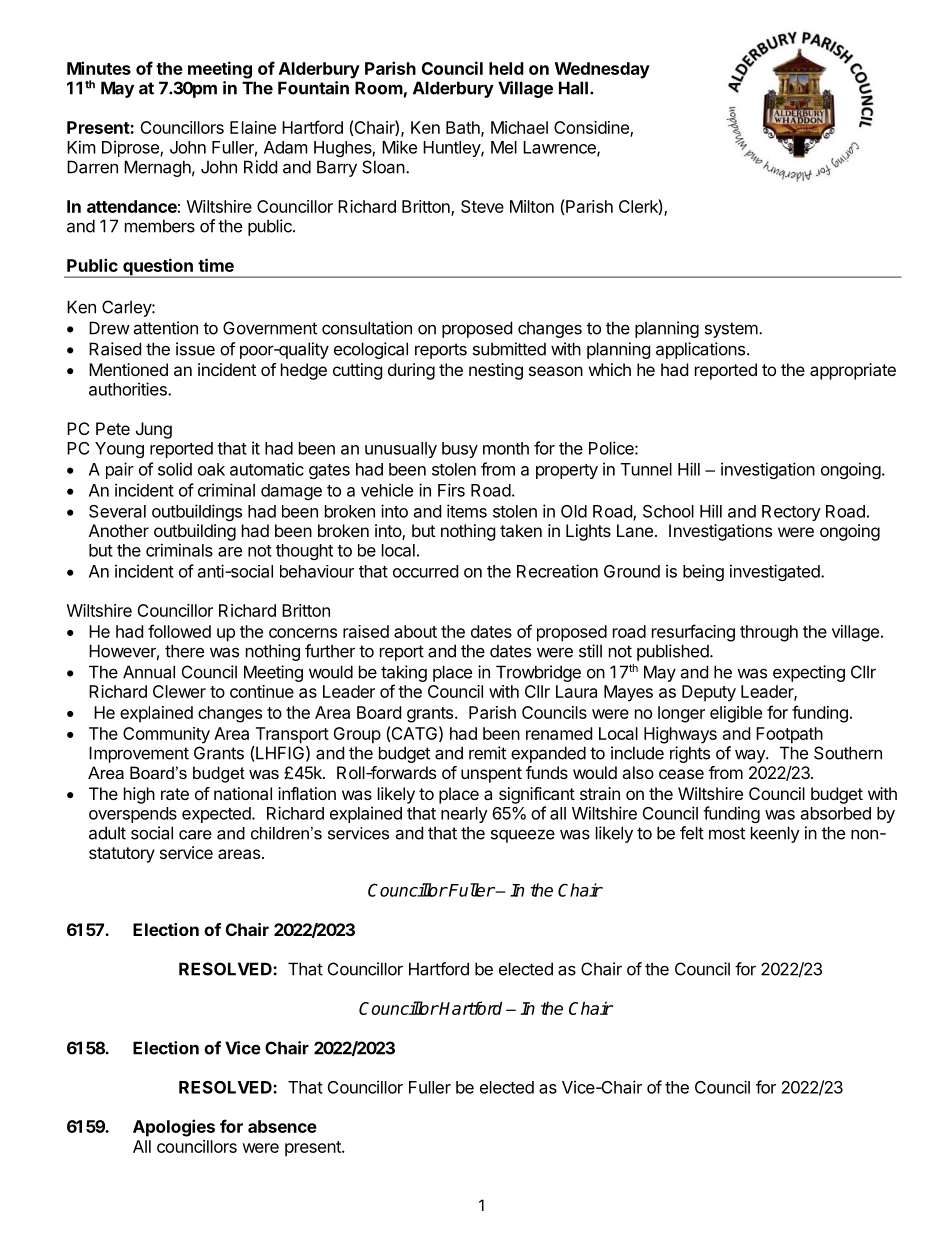 The image size is (952, 1233). Describe the element at coordinates (602, 70) in the page. I see `Wednesday` at that location.
